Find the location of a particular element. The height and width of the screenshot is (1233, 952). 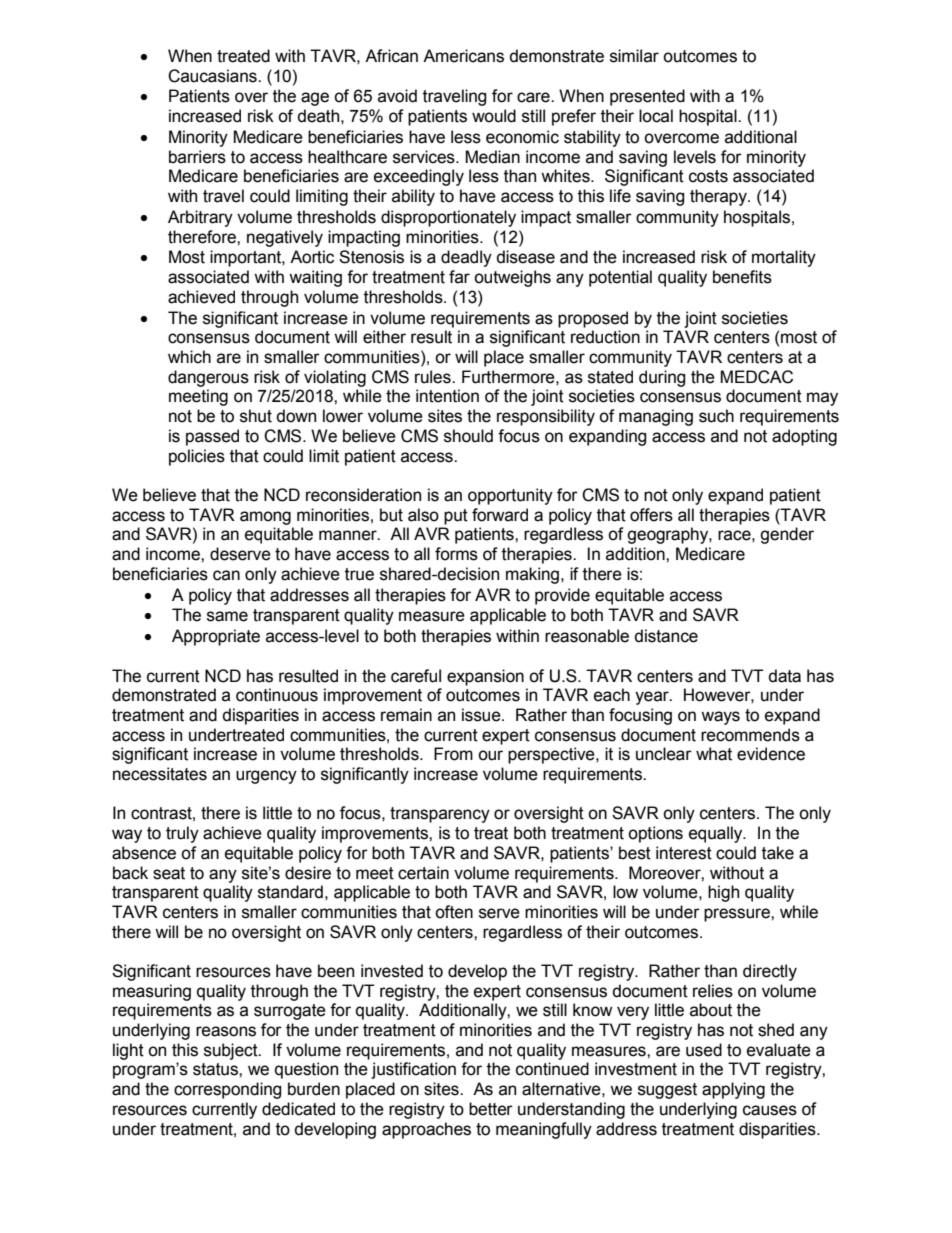

rules is located at coordinates (434, 377).
